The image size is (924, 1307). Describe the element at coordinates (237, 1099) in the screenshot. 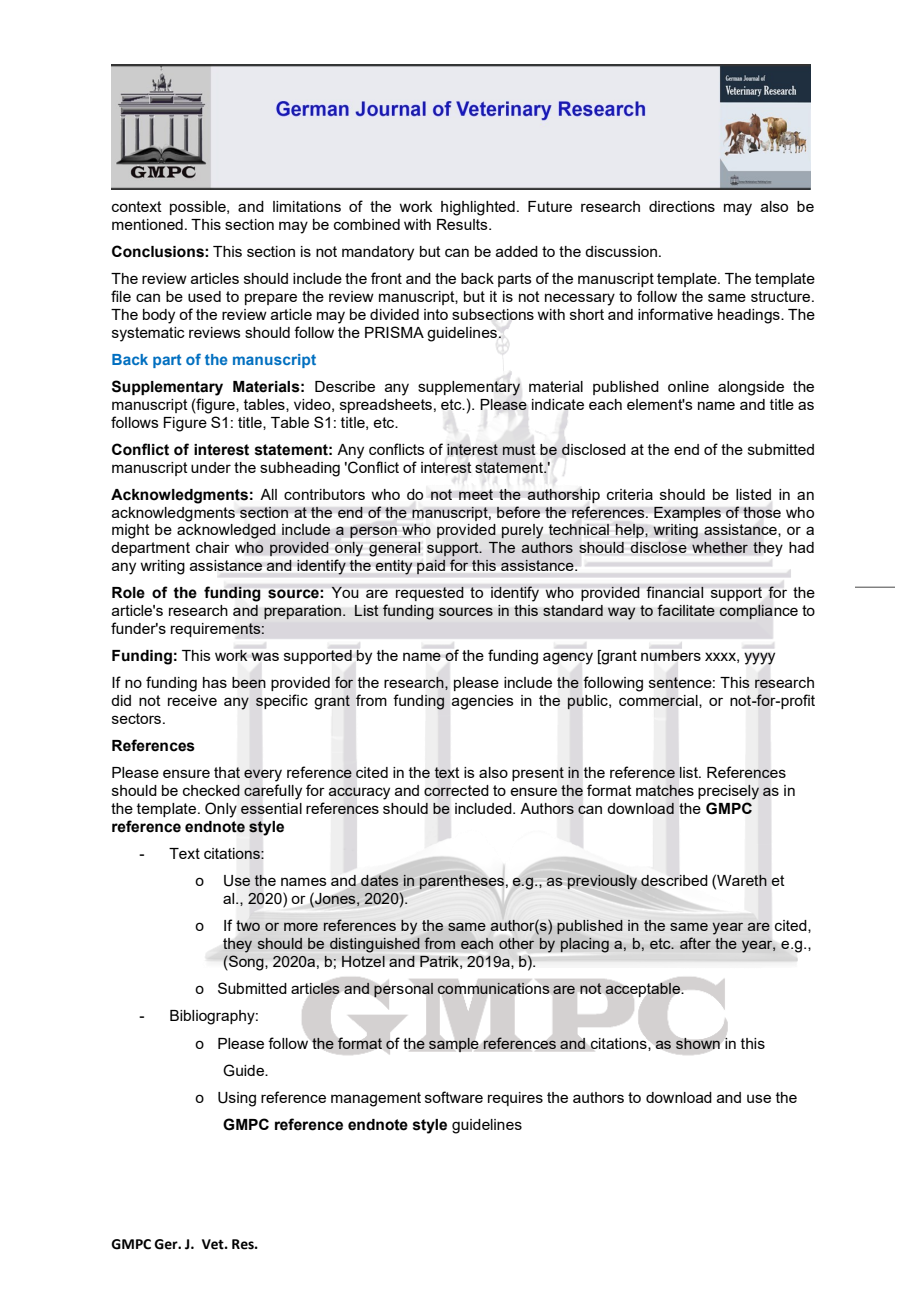

I see `Using` at that location.
